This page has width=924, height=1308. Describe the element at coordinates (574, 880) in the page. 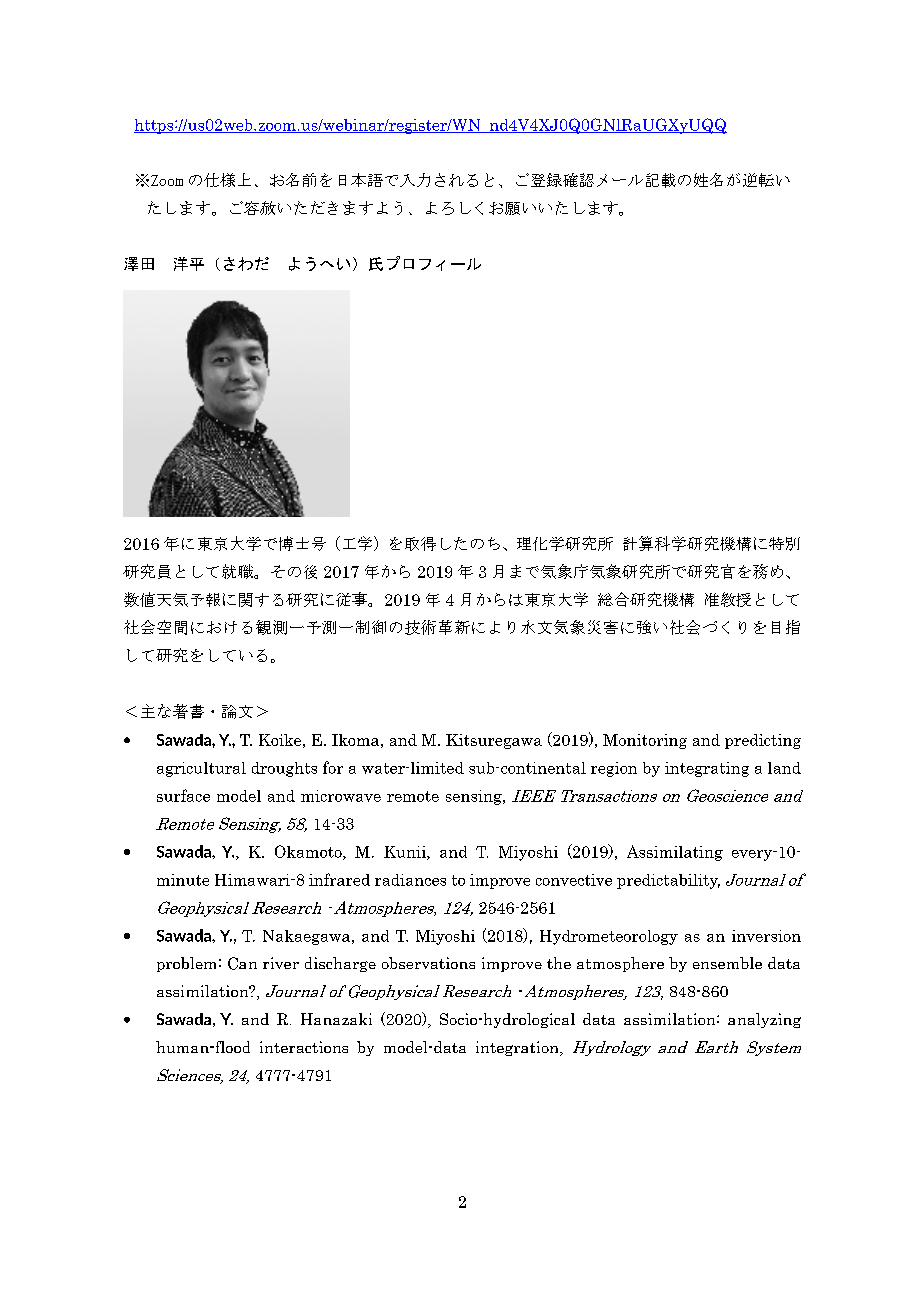

I see `convective` at that location.
